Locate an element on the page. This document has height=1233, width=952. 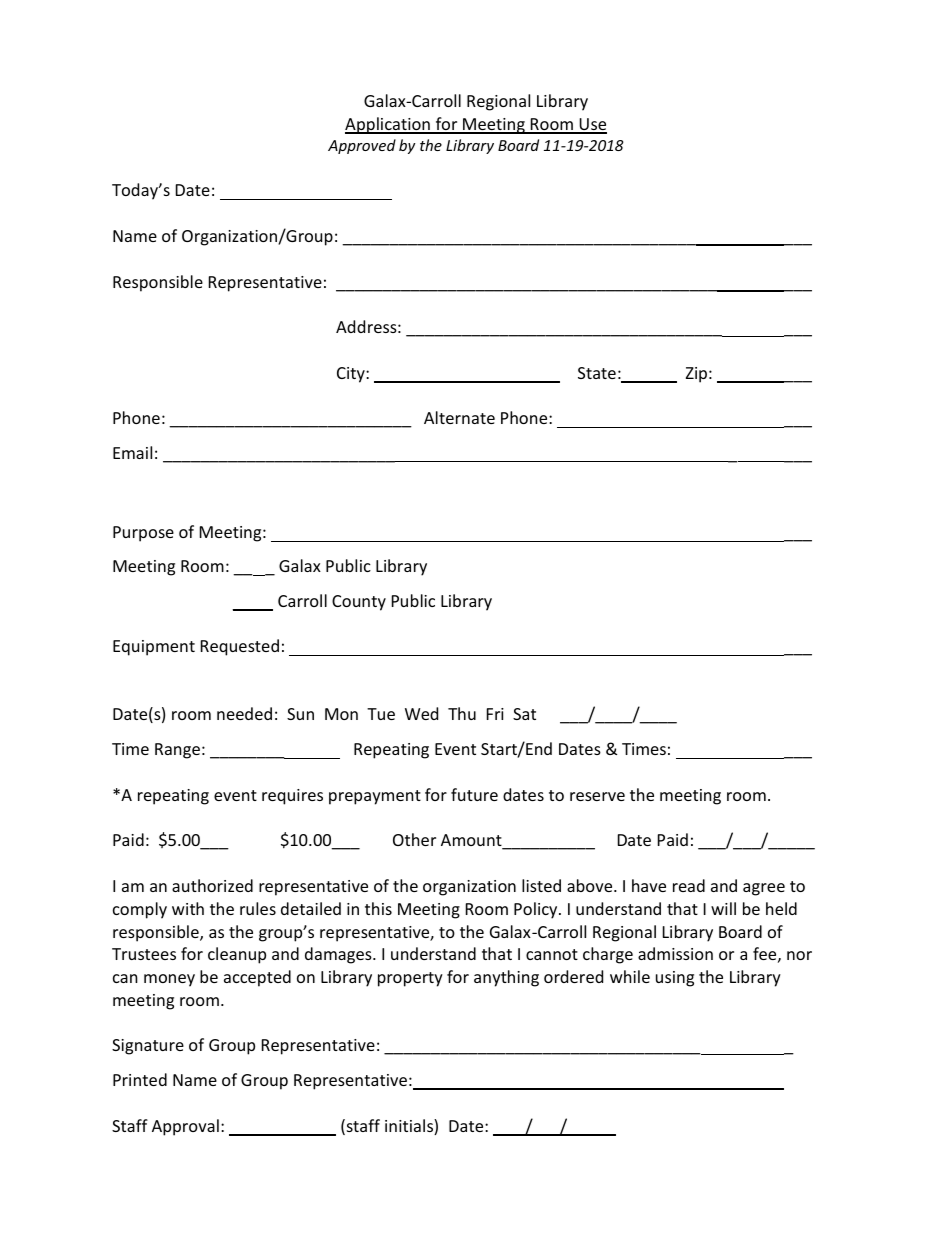
Application is located at coordinates (388, 125).
